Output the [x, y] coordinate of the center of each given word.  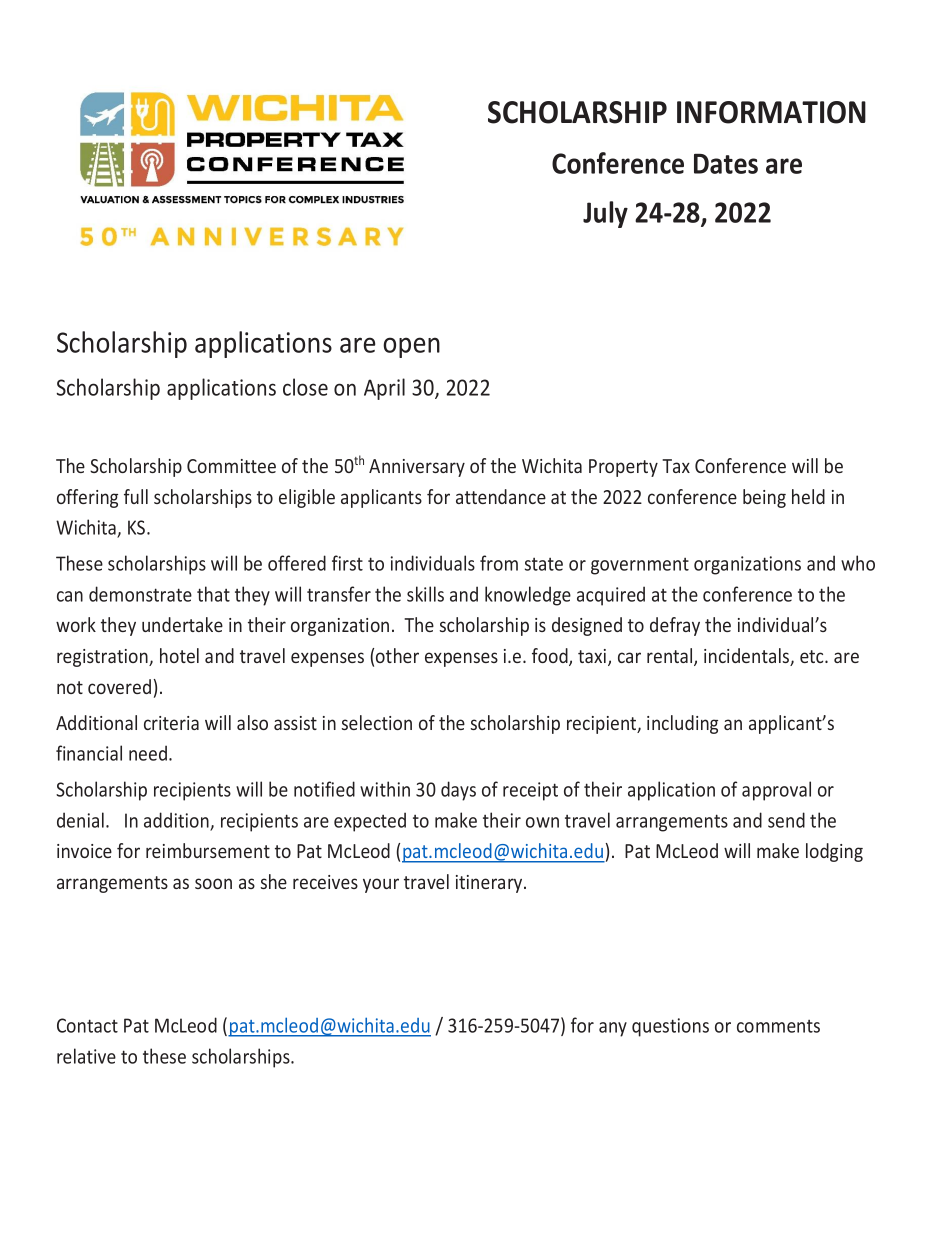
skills [425, 594]
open [411, 347]
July [605, 214]
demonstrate [140, 594]
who [858, 563]
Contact [87, 1025]
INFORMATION [771, 112]
